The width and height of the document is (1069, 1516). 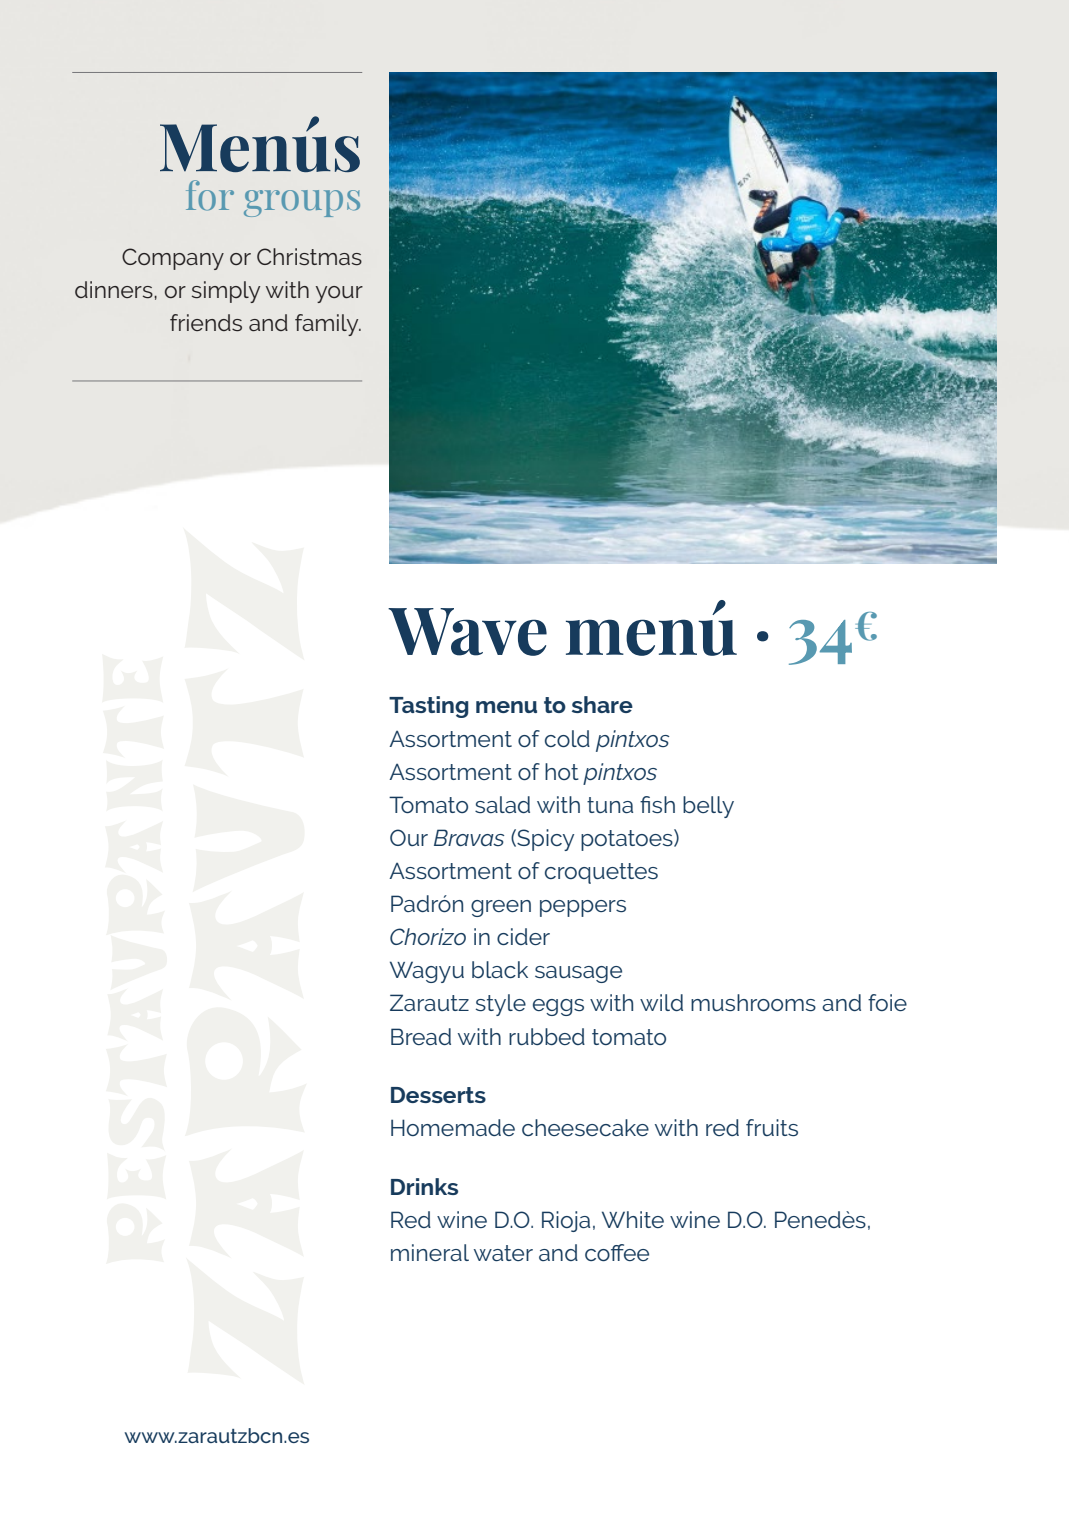 What do you see at coordinates (339, 294) in the document?
I see `your` at bounding box center [339, 294].
